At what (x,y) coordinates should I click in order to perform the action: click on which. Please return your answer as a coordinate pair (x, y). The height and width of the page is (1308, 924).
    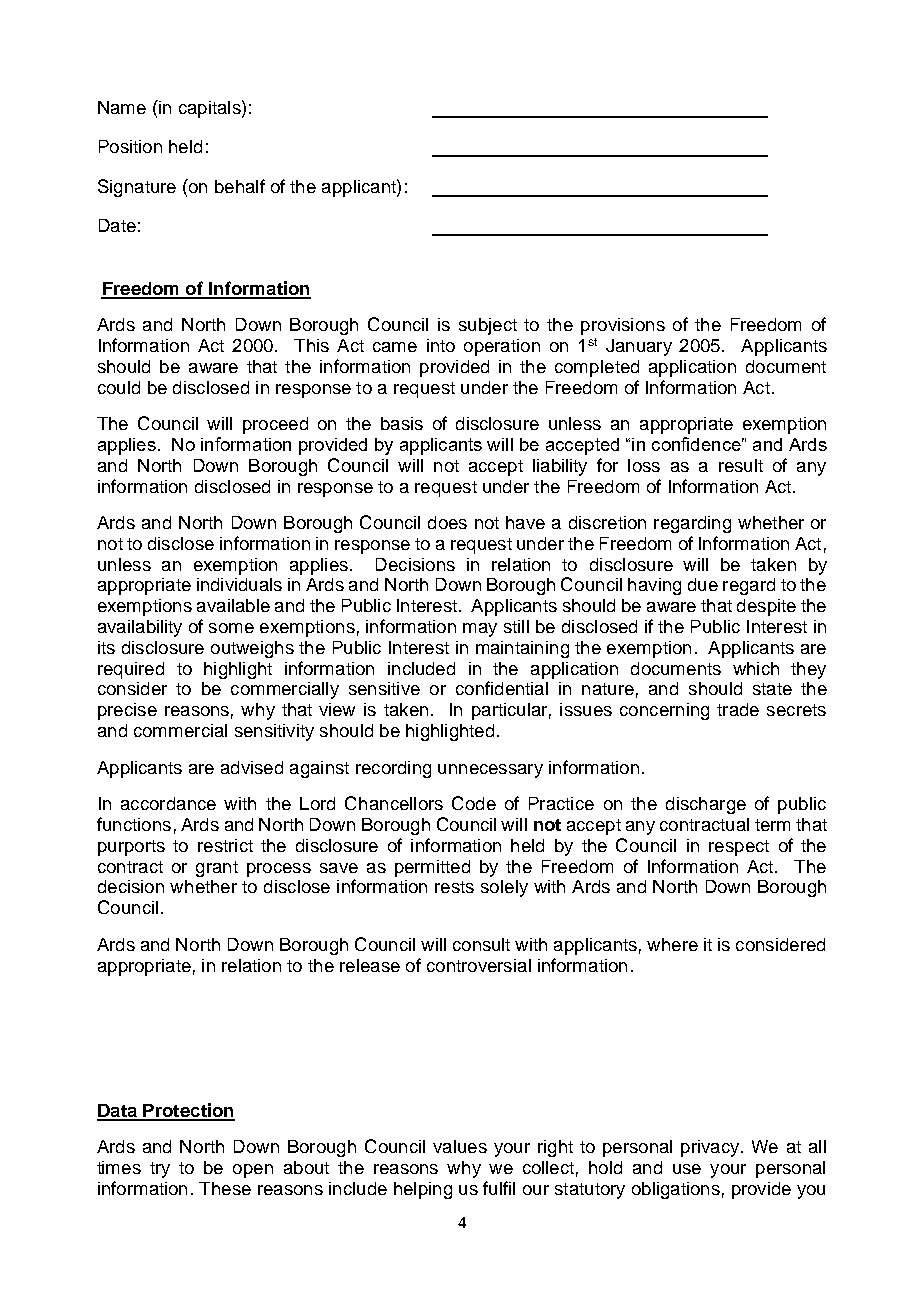
    Looking at the image, I should click on (756, 668).
